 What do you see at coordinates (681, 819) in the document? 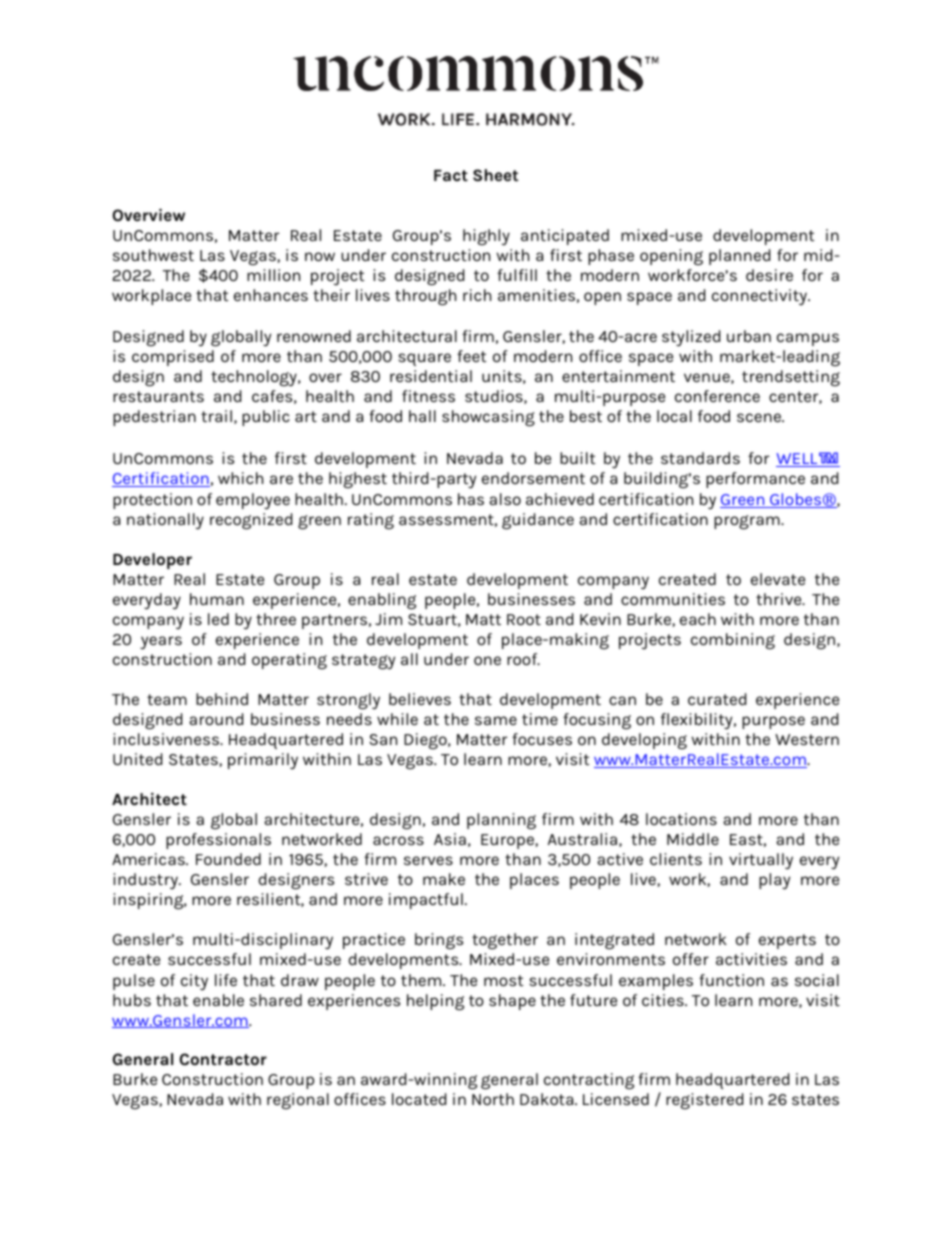
I see `locations` at bounding box center [681, 819].
